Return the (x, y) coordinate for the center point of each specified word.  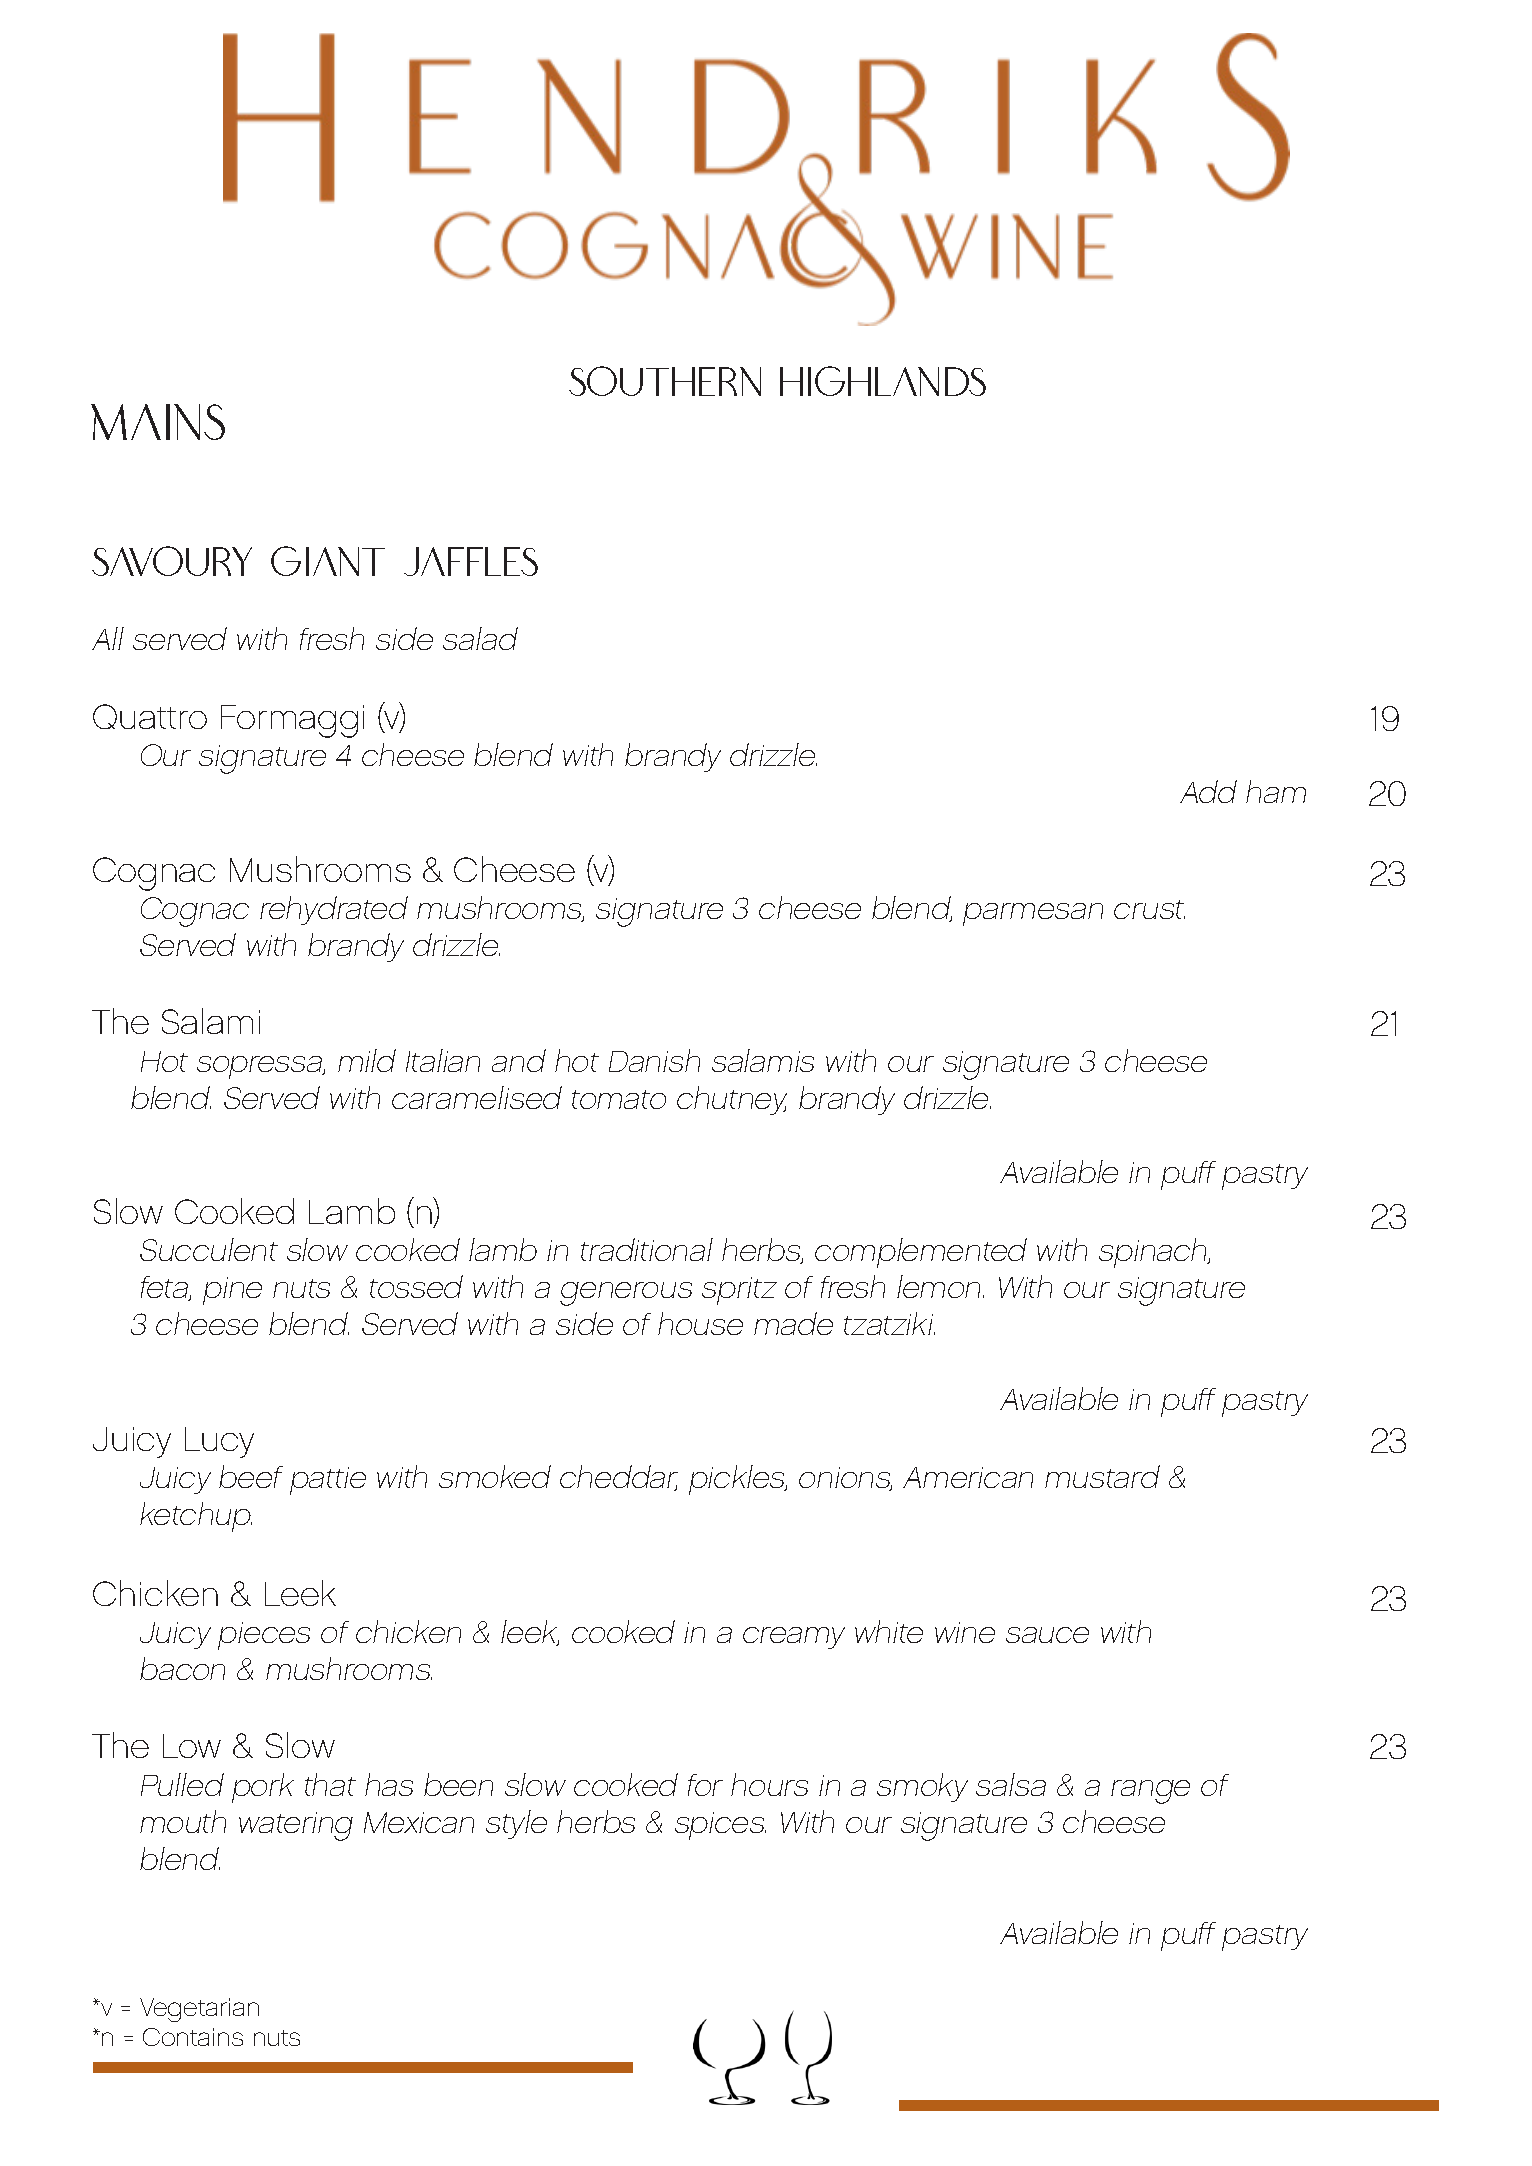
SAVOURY (172, 561)
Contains (193, 2037)
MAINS (158, 422)
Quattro (150, 716)
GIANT (328, 561)
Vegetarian (199, 2010)
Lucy (219, 1442)
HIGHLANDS (883, 381)
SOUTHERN (665, 381)
